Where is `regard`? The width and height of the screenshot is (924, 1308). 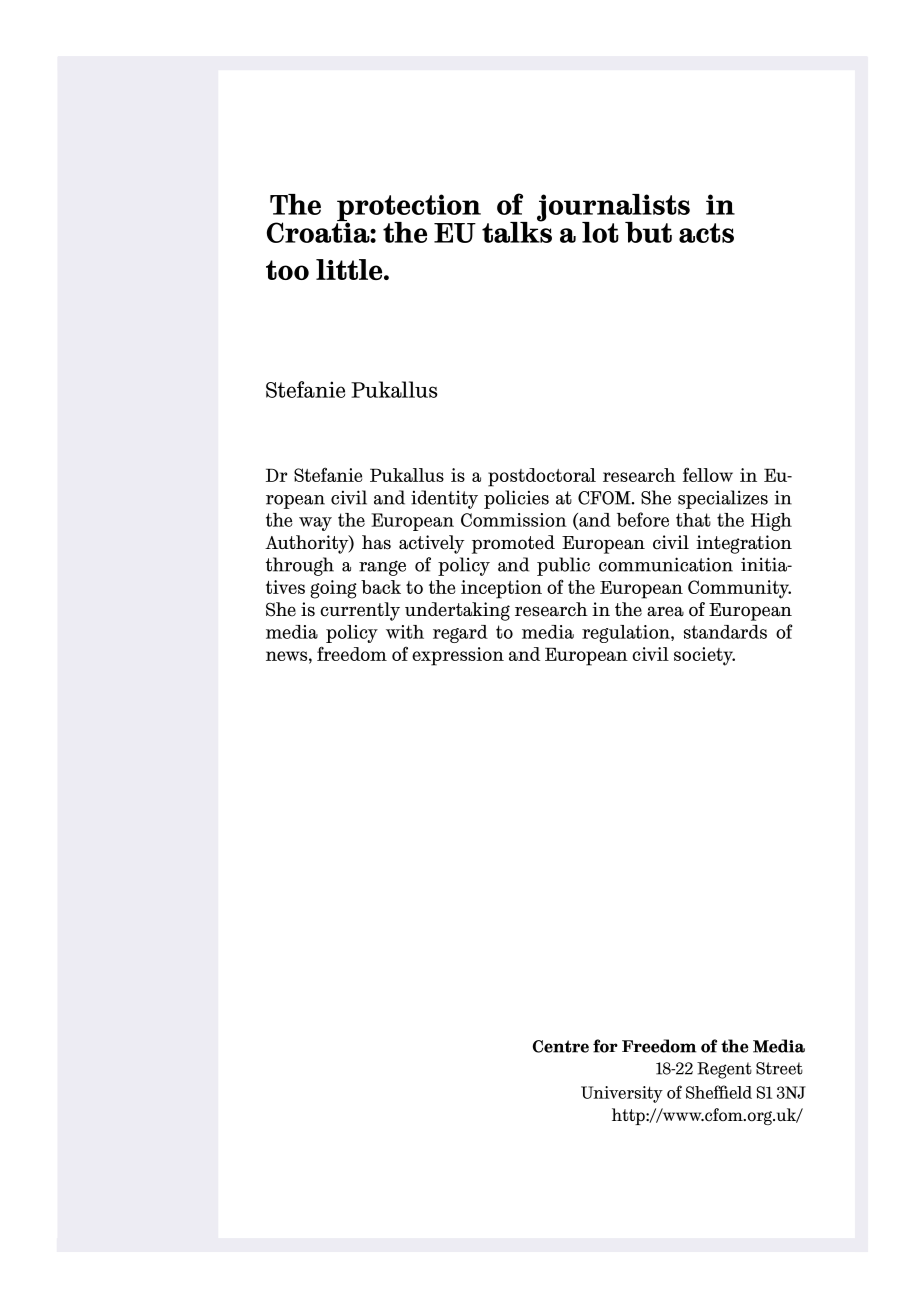
regard is located at coordinates (460, 634).
